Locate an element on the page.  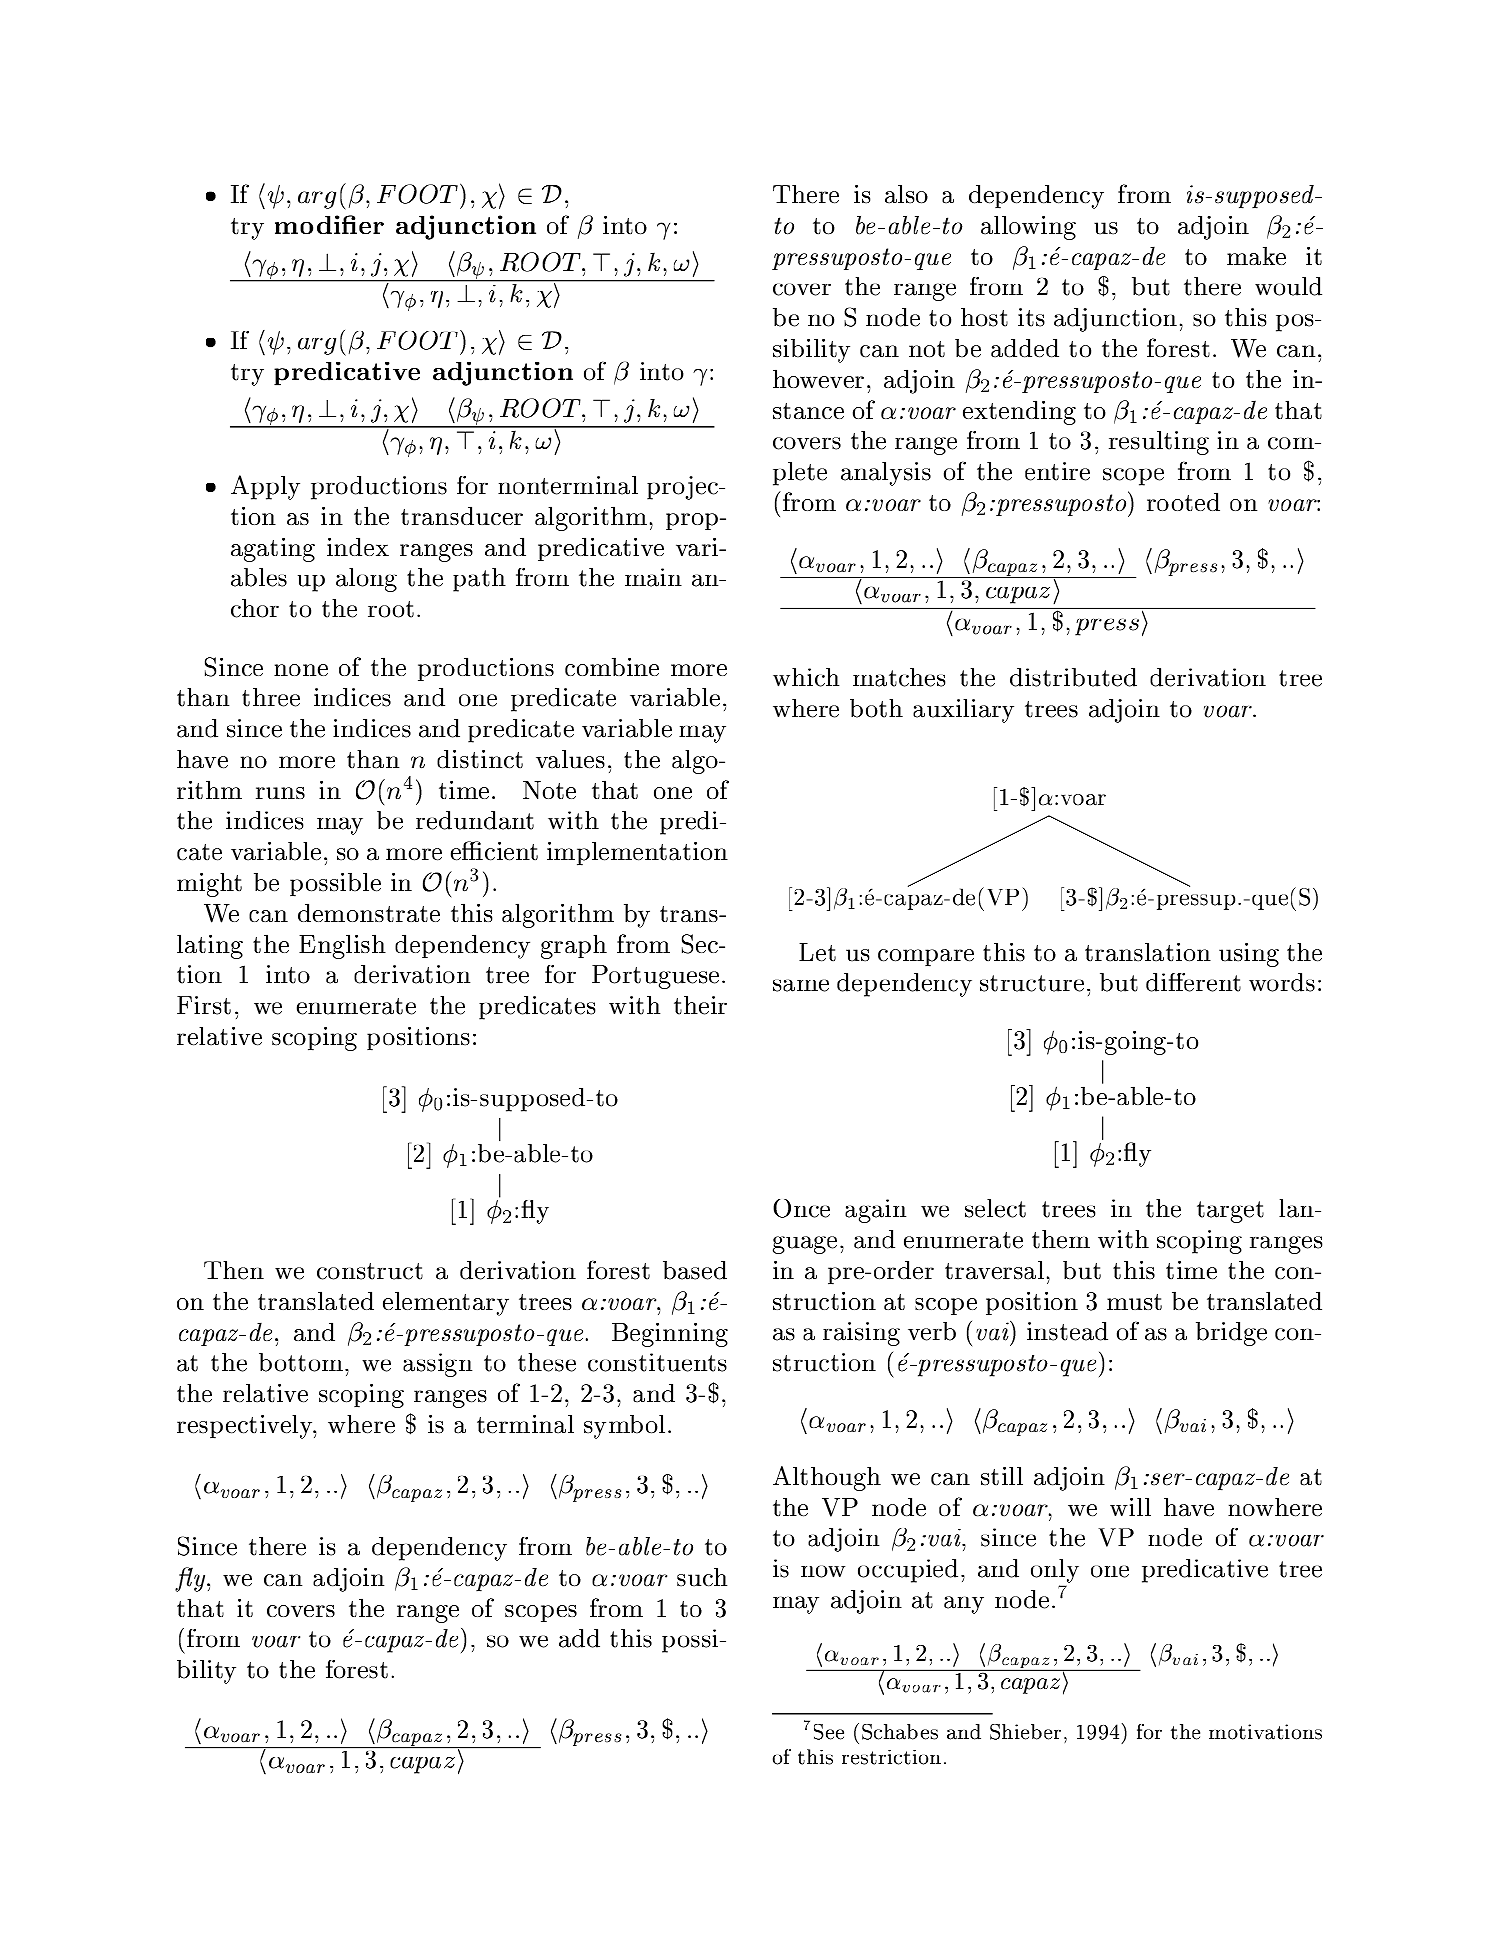
bottom is located at coordinates (301, 1362).
